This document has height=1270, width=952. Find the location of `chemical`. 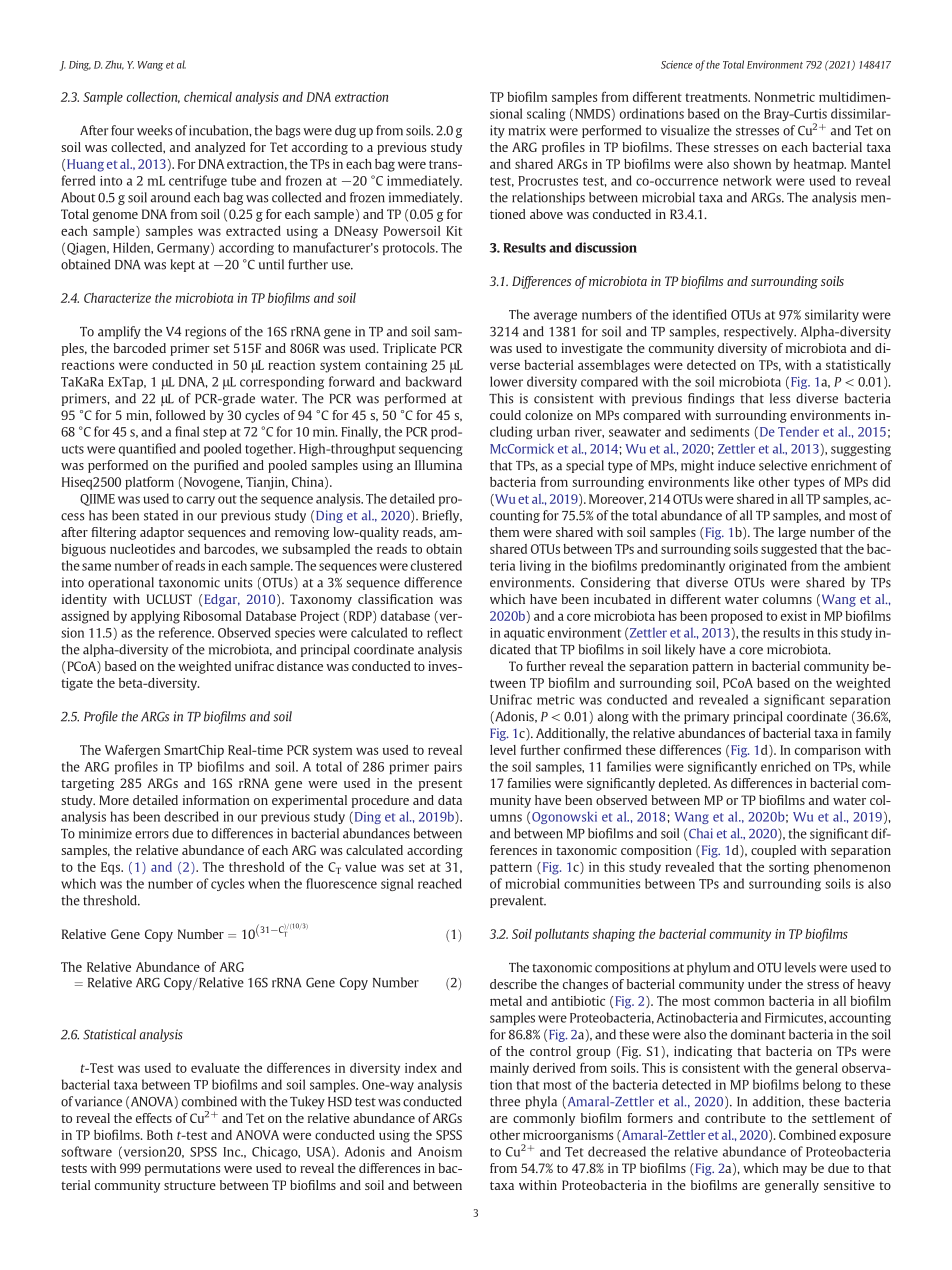

chemical is located at coordinates (208, 97).
